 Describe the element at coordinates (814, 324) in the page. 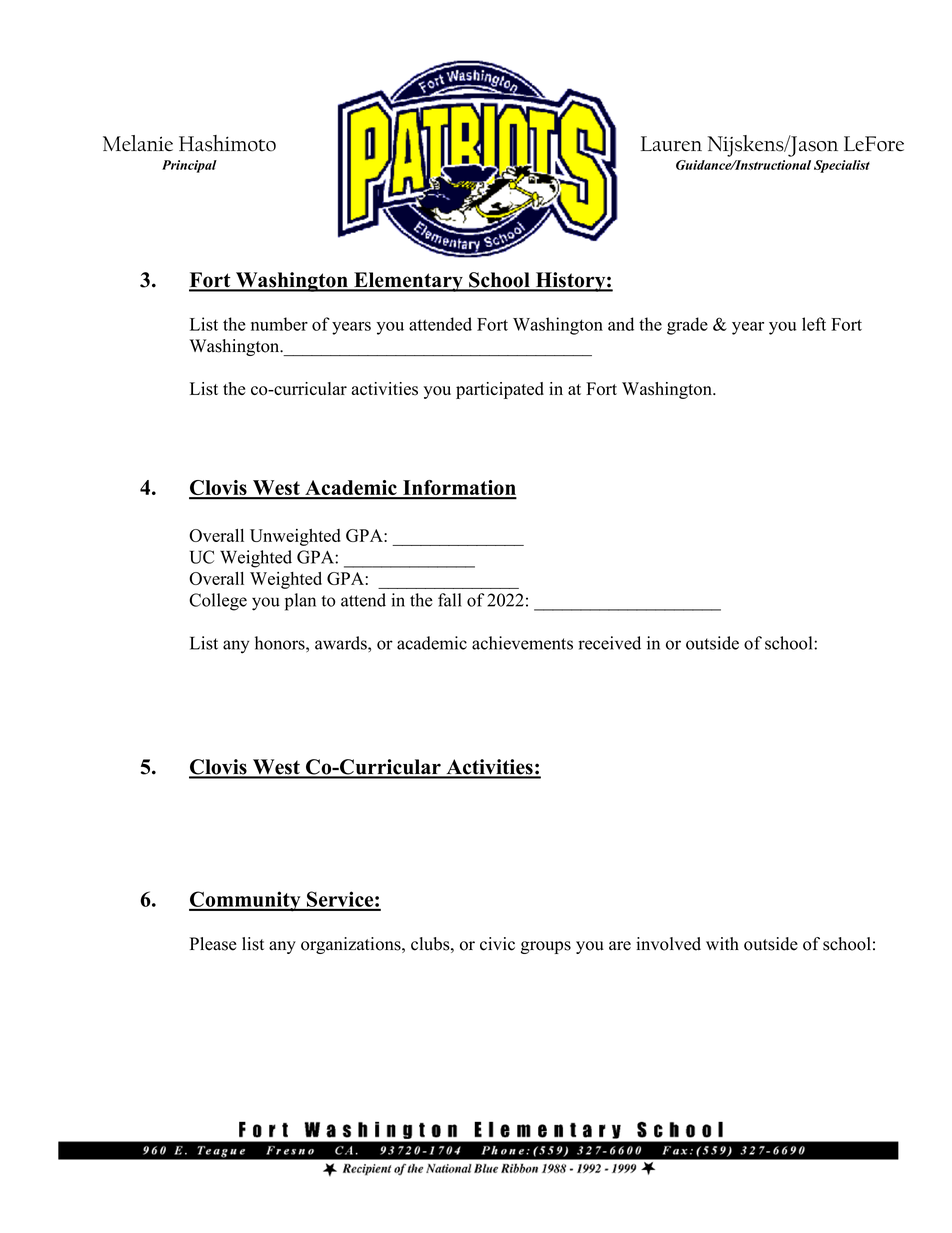

I see `left` at that location.
